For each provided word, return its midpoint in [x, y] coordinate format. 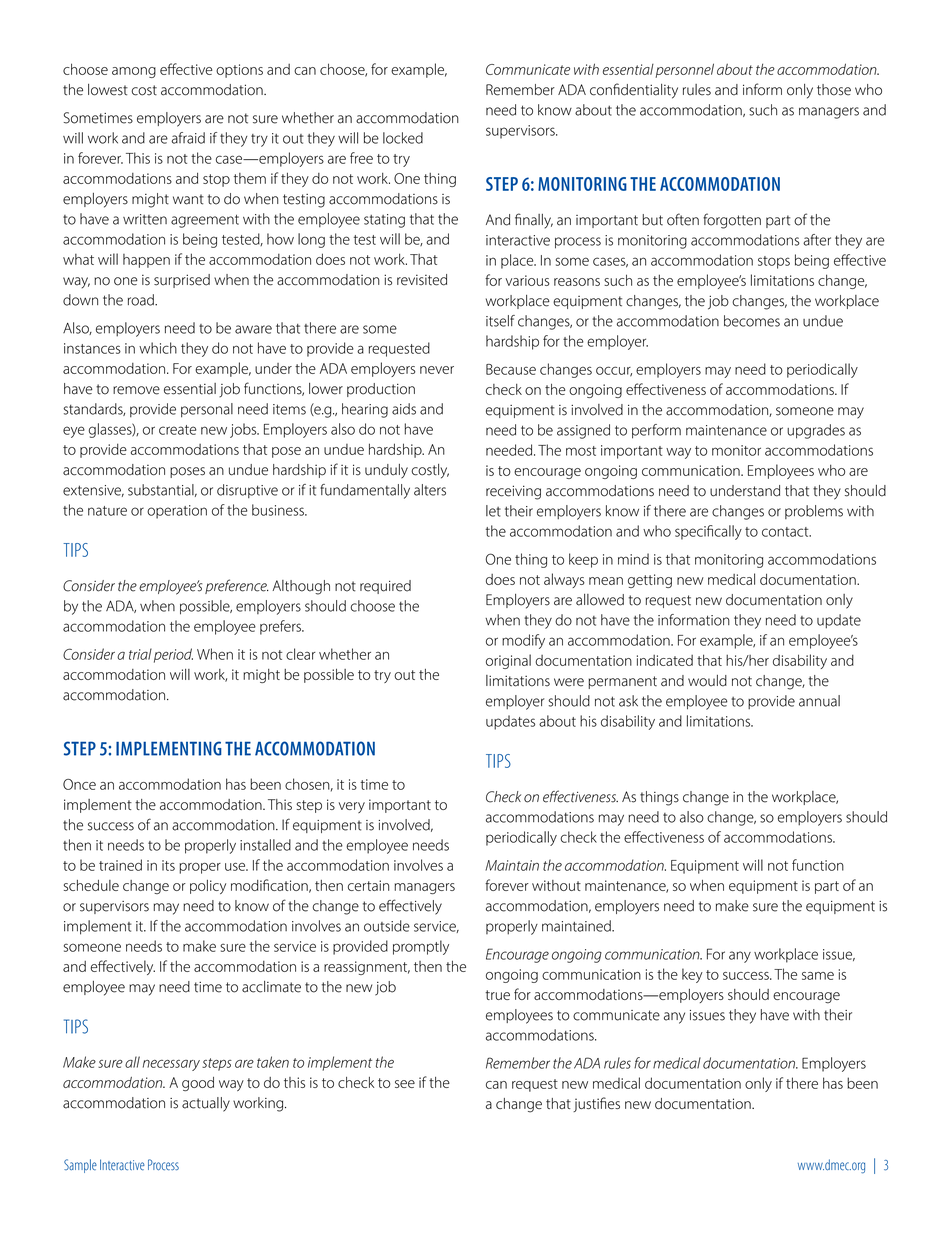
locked [403, 138]
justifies [596, 1104]
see [405, 1084]
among [134, 72]
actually [206, 1104]
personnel [684, 70]
